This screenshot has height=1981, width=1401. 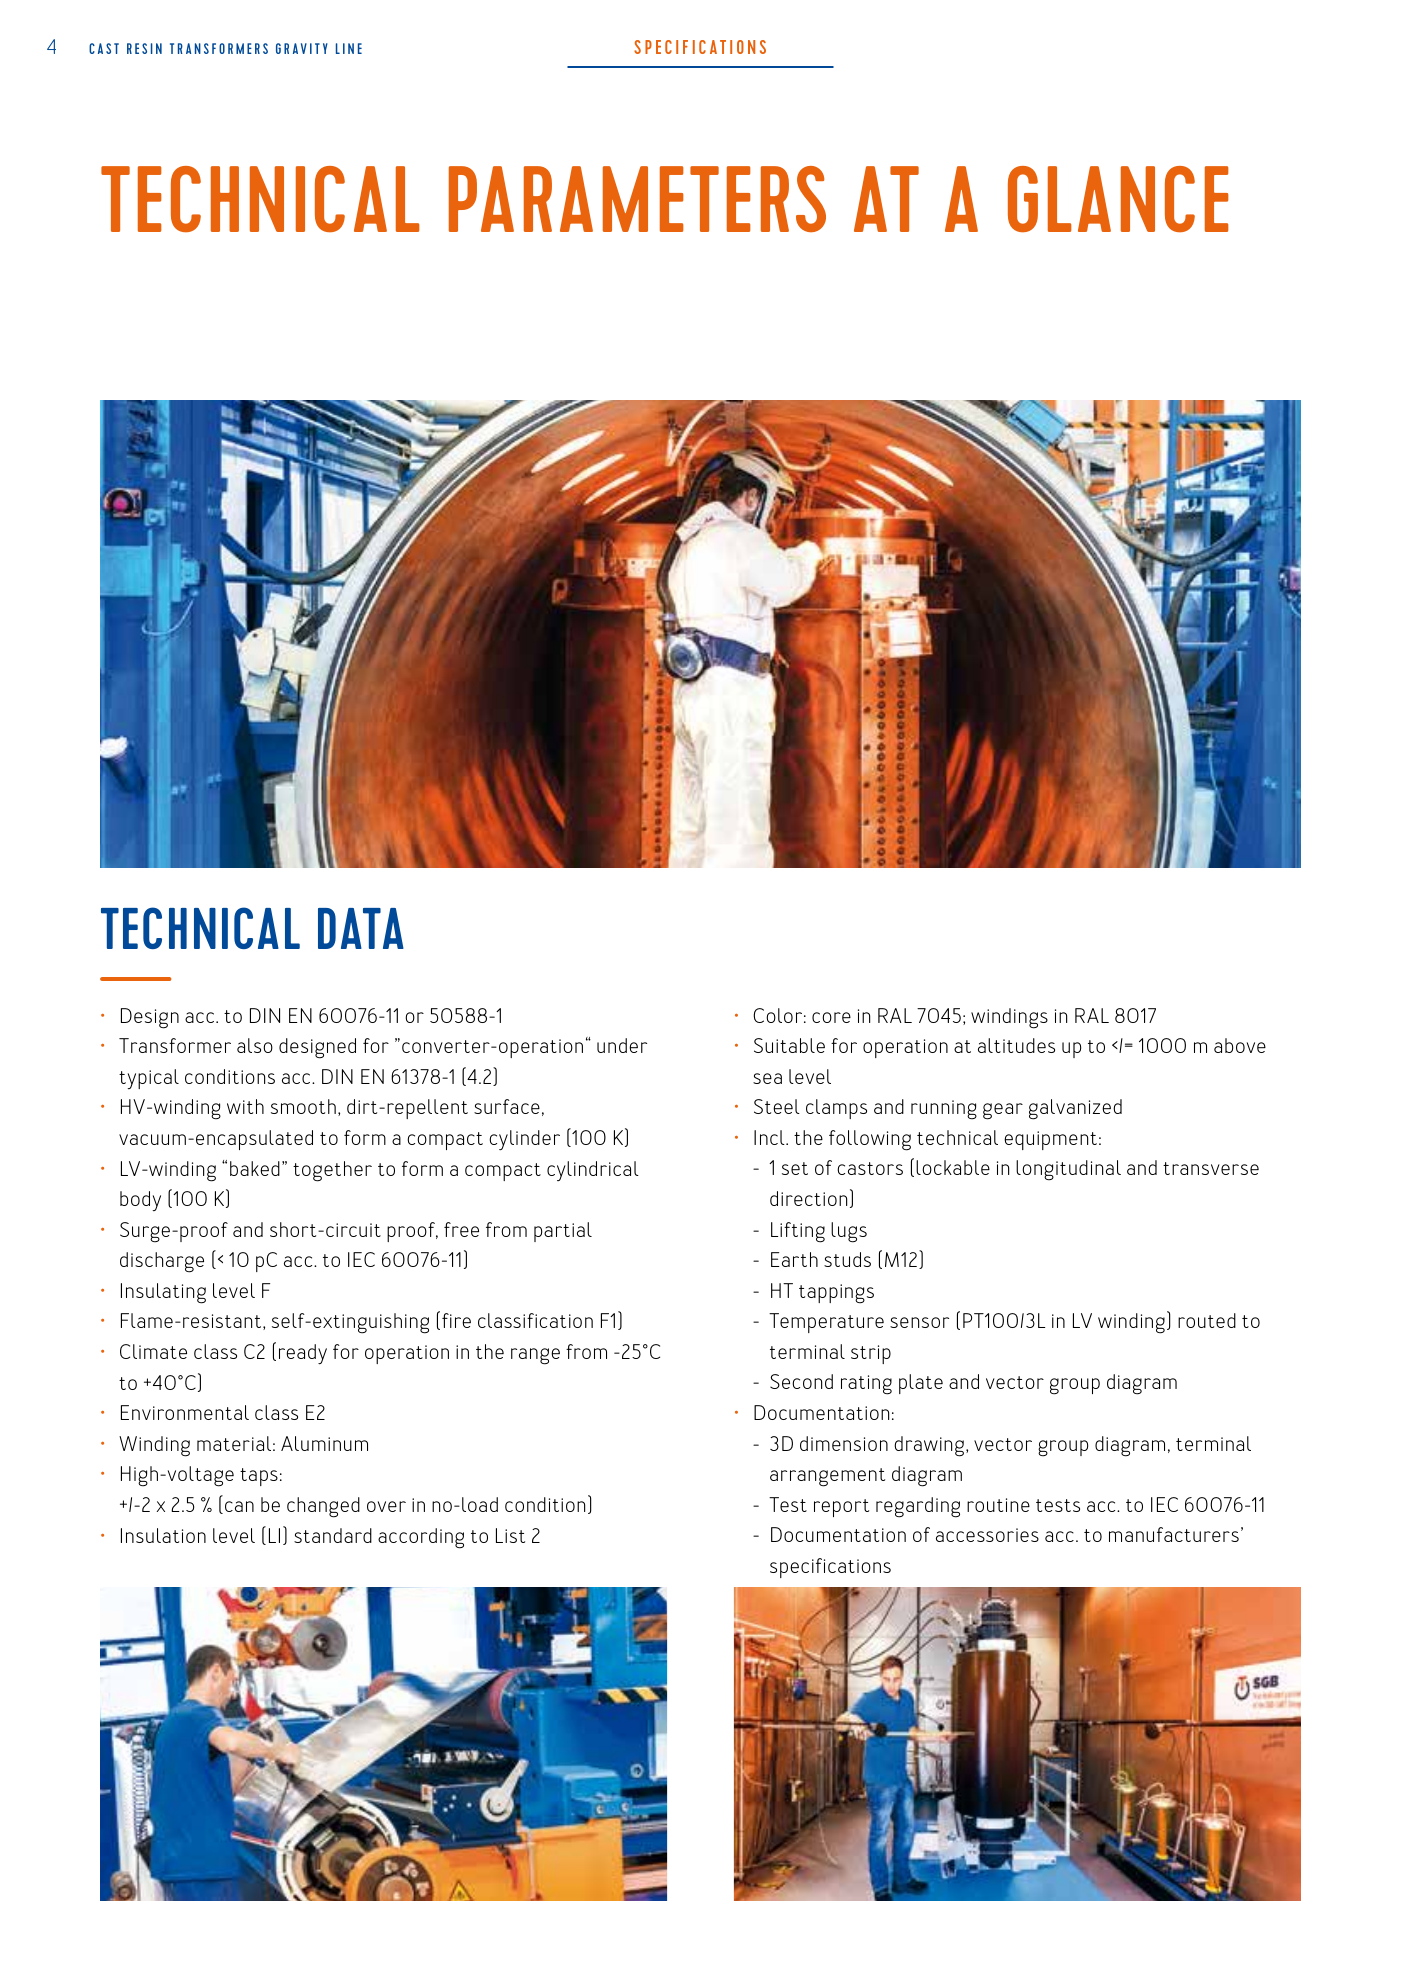 What do you see at coordinates (841, 1508) in the screenshot?
I see `report` at bounding box center [841, 1508].
